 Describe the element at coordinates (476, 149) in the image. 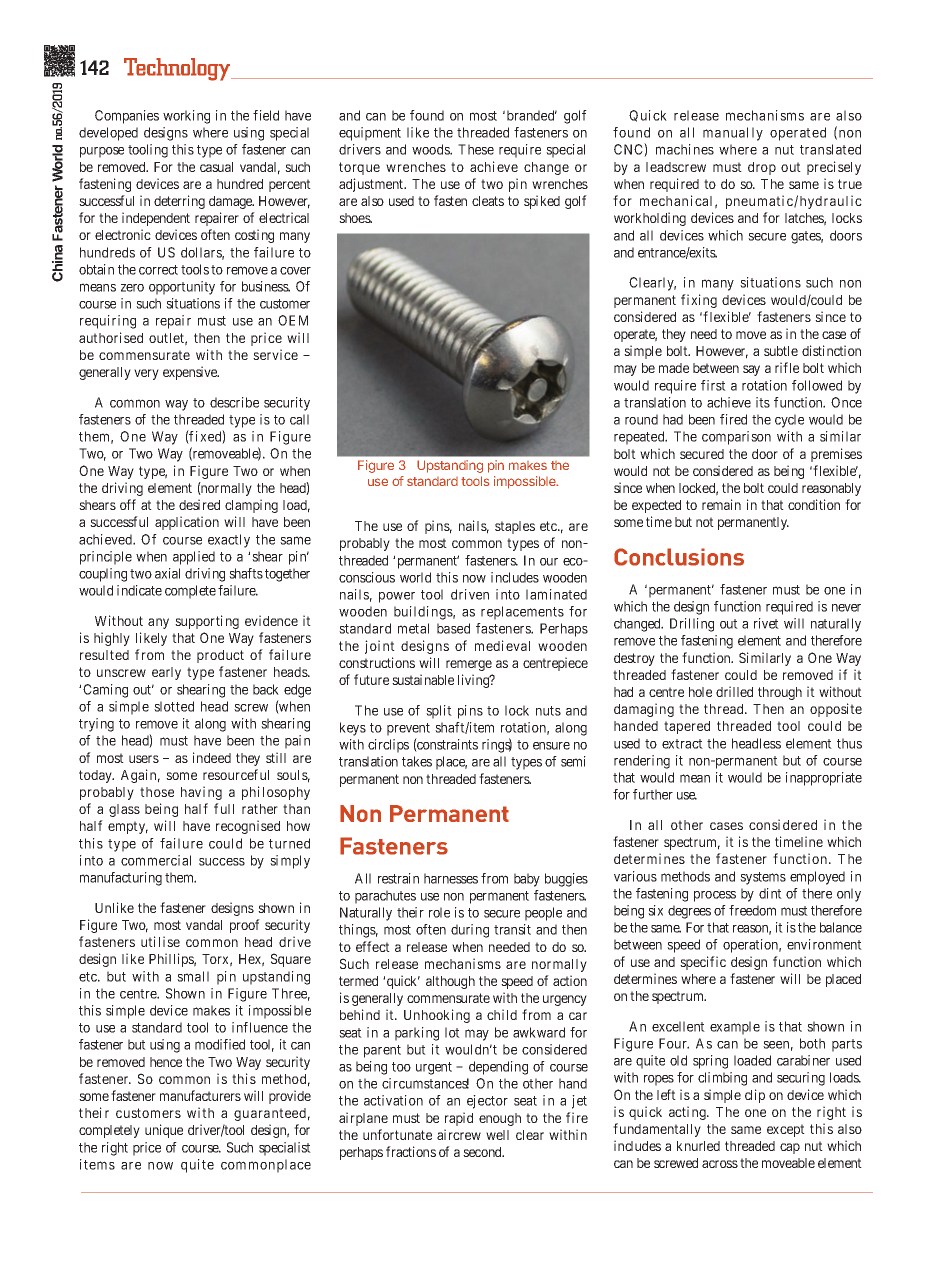

I see `These` at that location.
